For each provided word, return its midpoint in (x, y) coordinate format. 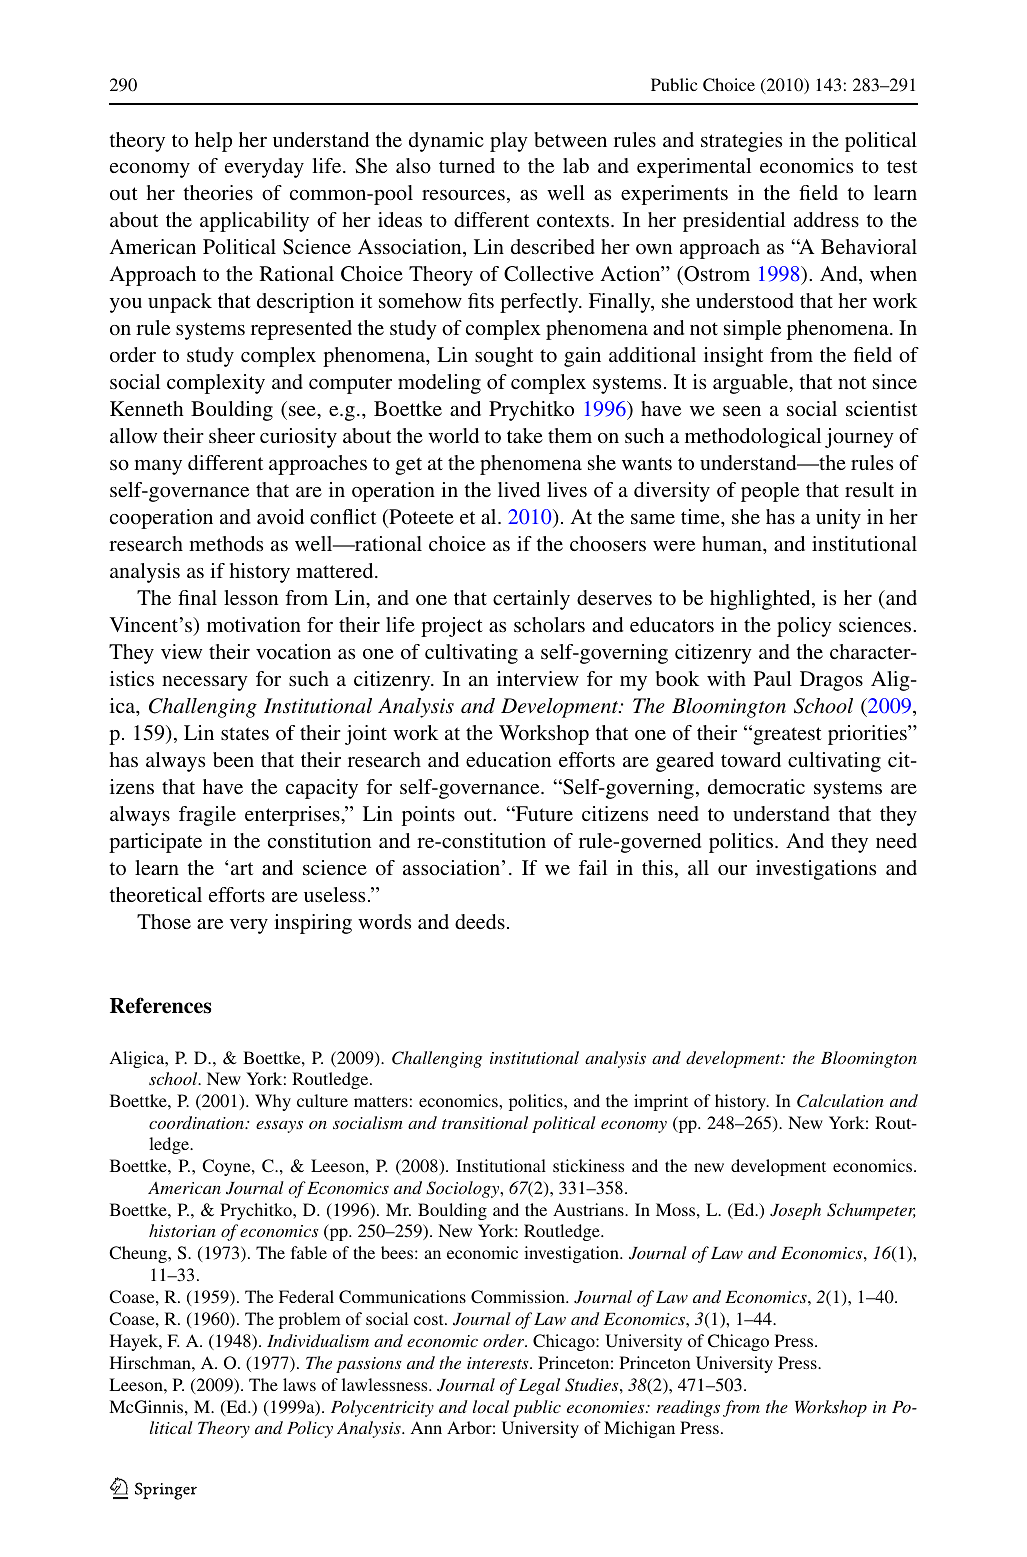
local (491, 1406)
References (160, 1005)
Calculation (840, 1101)
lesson (251, 597)
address (826, 219)
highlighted (761, 600)
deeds (480, 921)
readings (688, 1408)
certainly (531, 600)
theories (218, 192)
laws (299, 1384)
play (509, 142)
